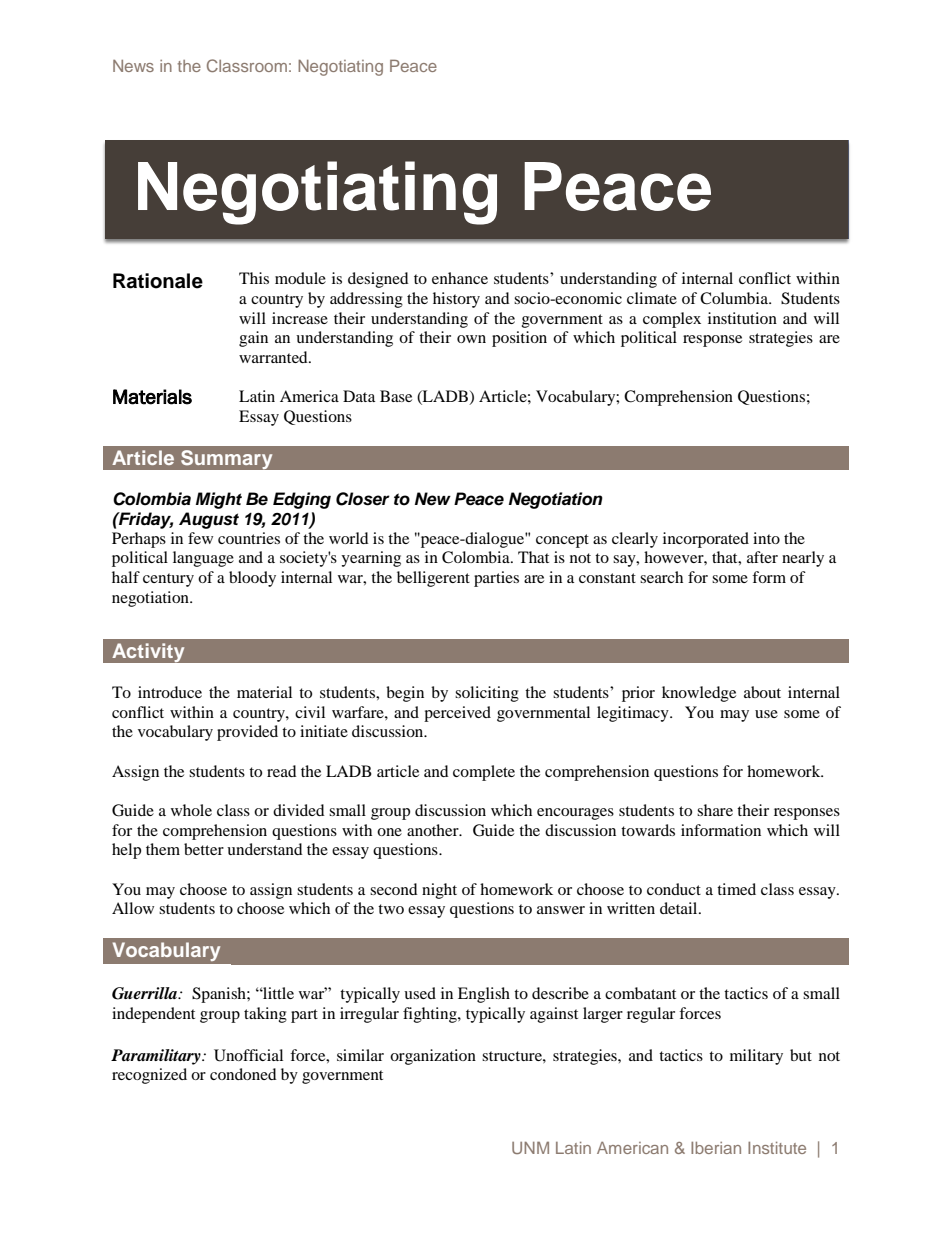 The width and height of the page is (952, 1233). I want to click on News, so click(133, 66).
